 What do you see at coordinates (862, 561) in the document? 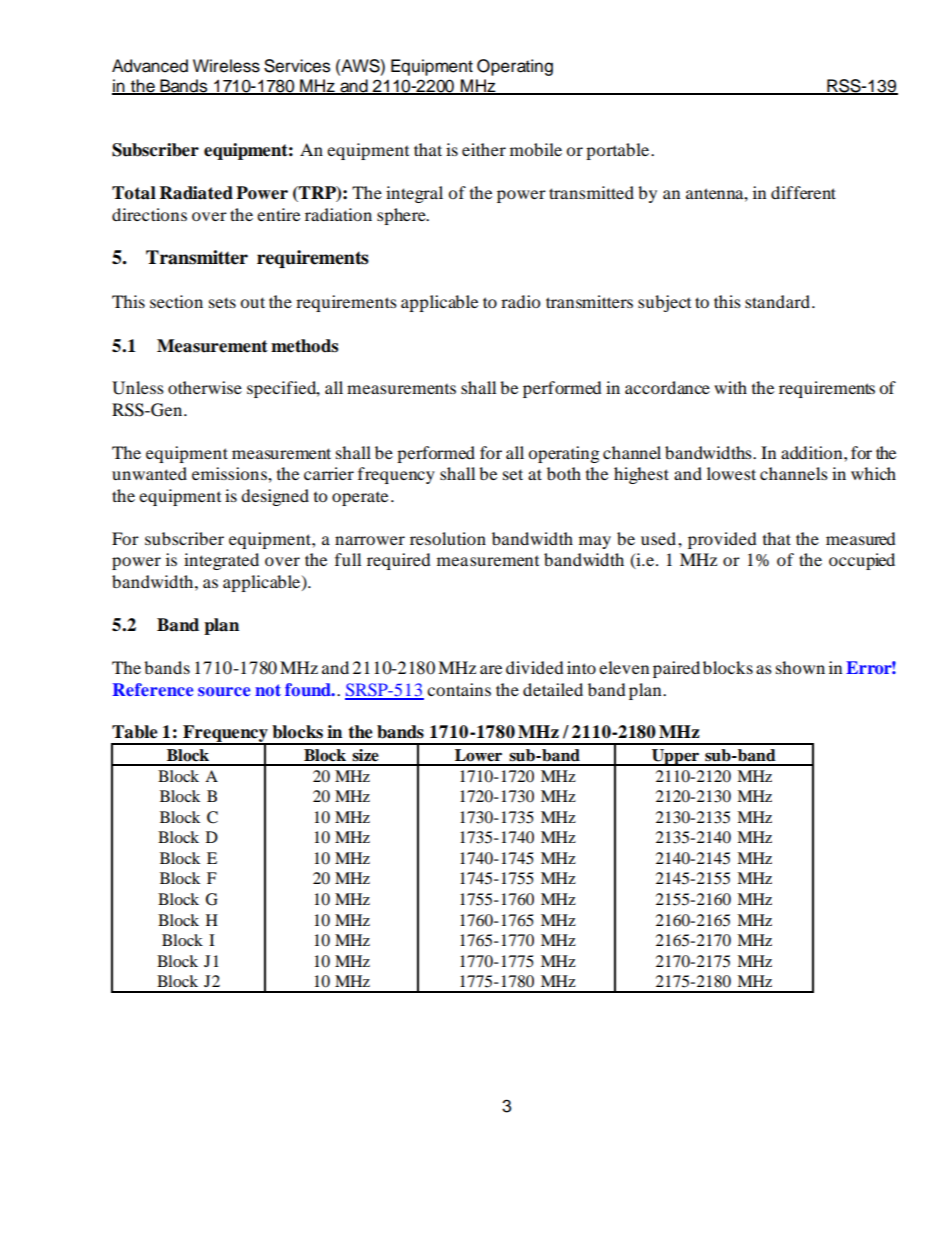
I see `occupied` at bounding box center [862, 561].
